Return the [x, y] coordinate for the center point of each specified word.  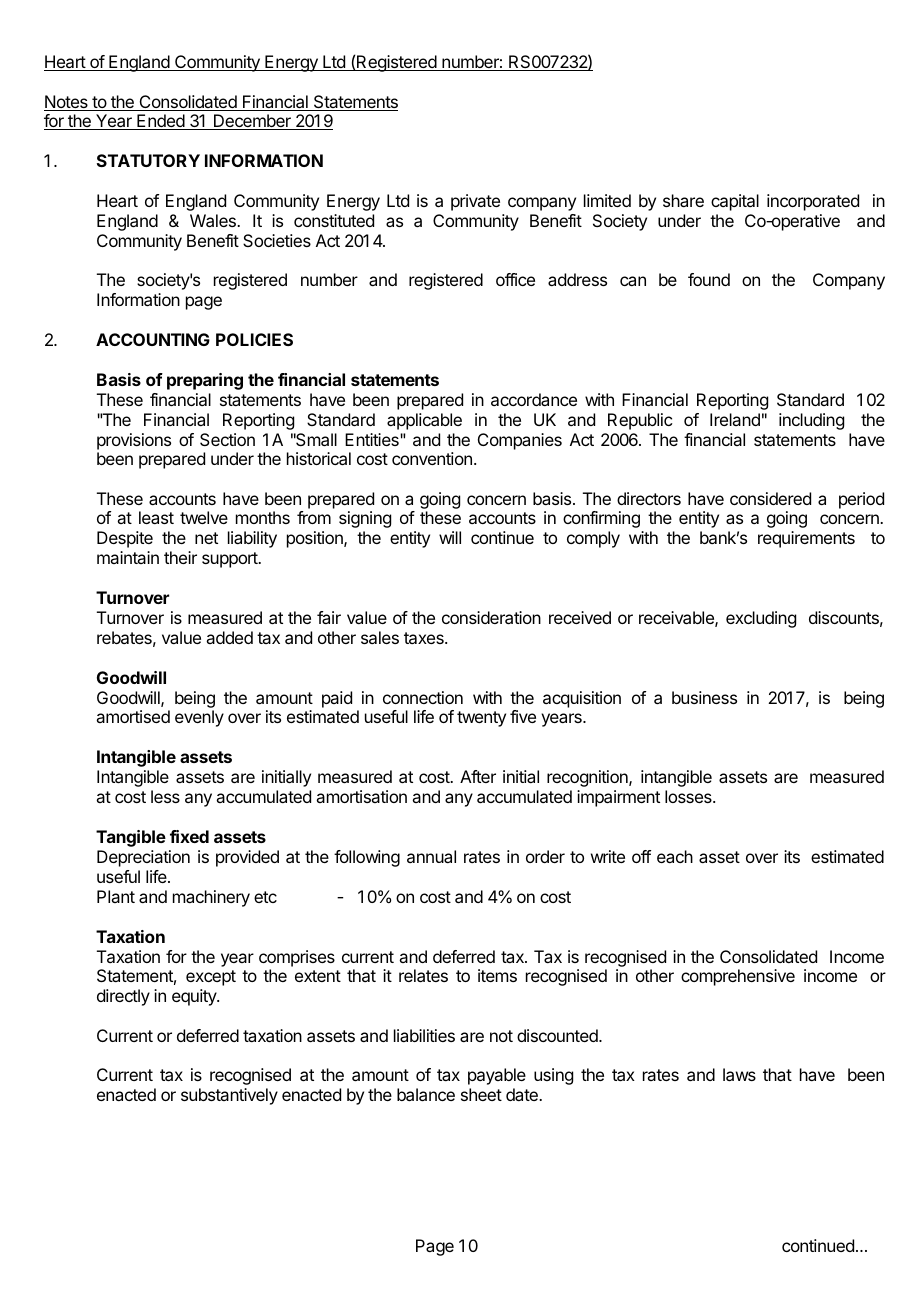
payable [497, 1076]
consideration [491, 617]
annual [431, 856]
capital [735, 202]
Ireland [735, 419]
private [475, 202]
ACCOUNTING [153, 339]
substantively [229, 1096]
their [180, 557]
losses [689, 796]
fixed [189, 836]
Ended [160, 122]
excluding [761, 619]
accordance [534, 399]
